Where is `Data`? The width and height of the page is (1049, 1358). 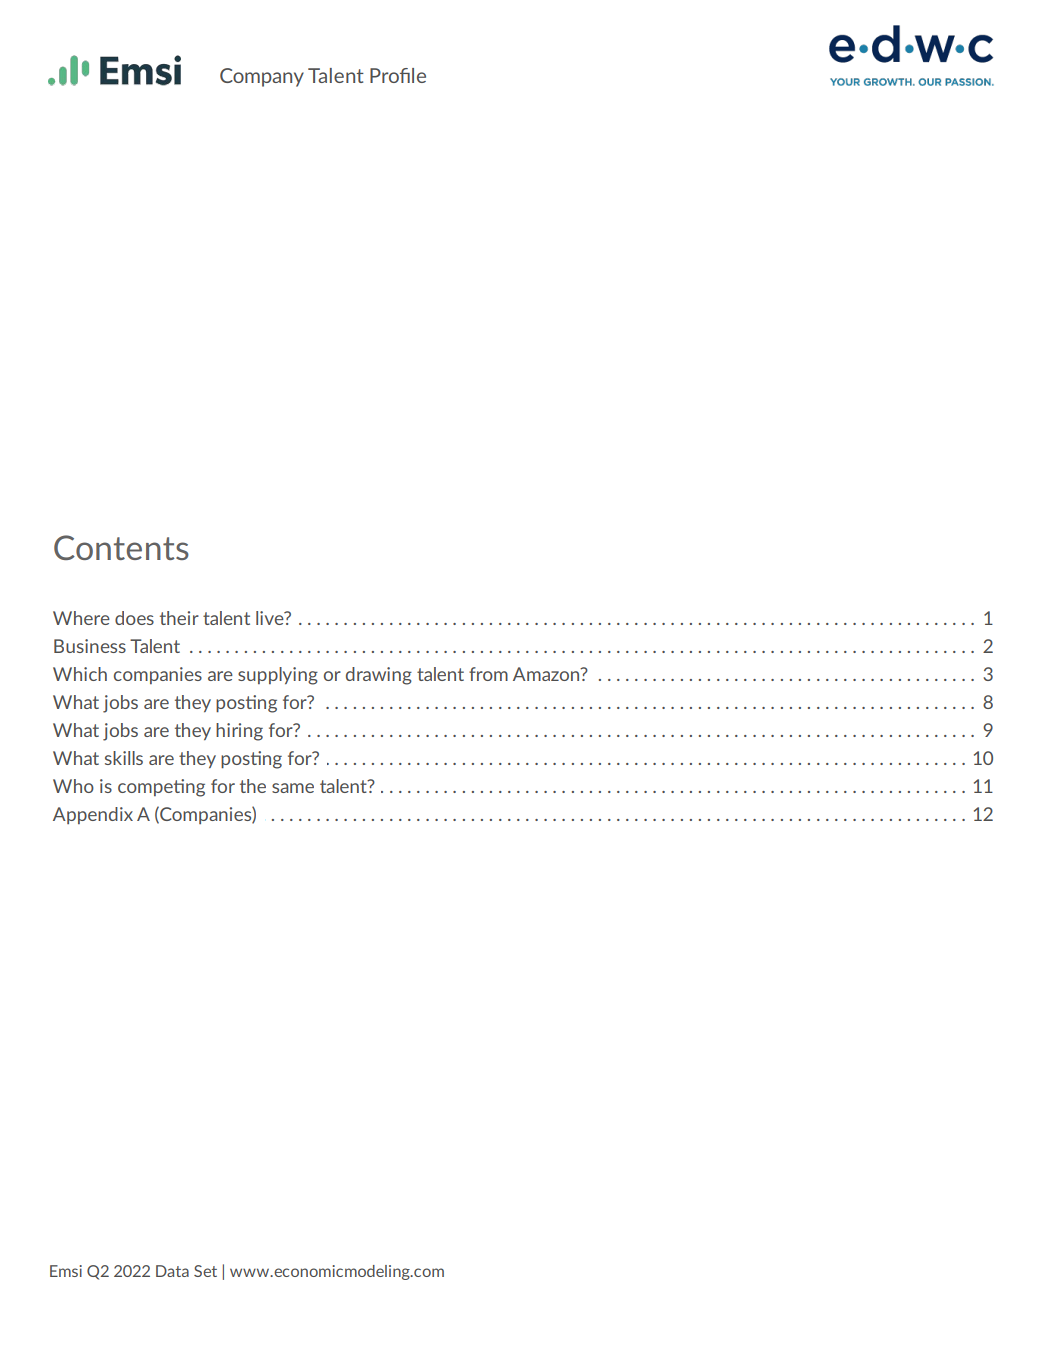
Data is located at coordinates (172, 1271).
